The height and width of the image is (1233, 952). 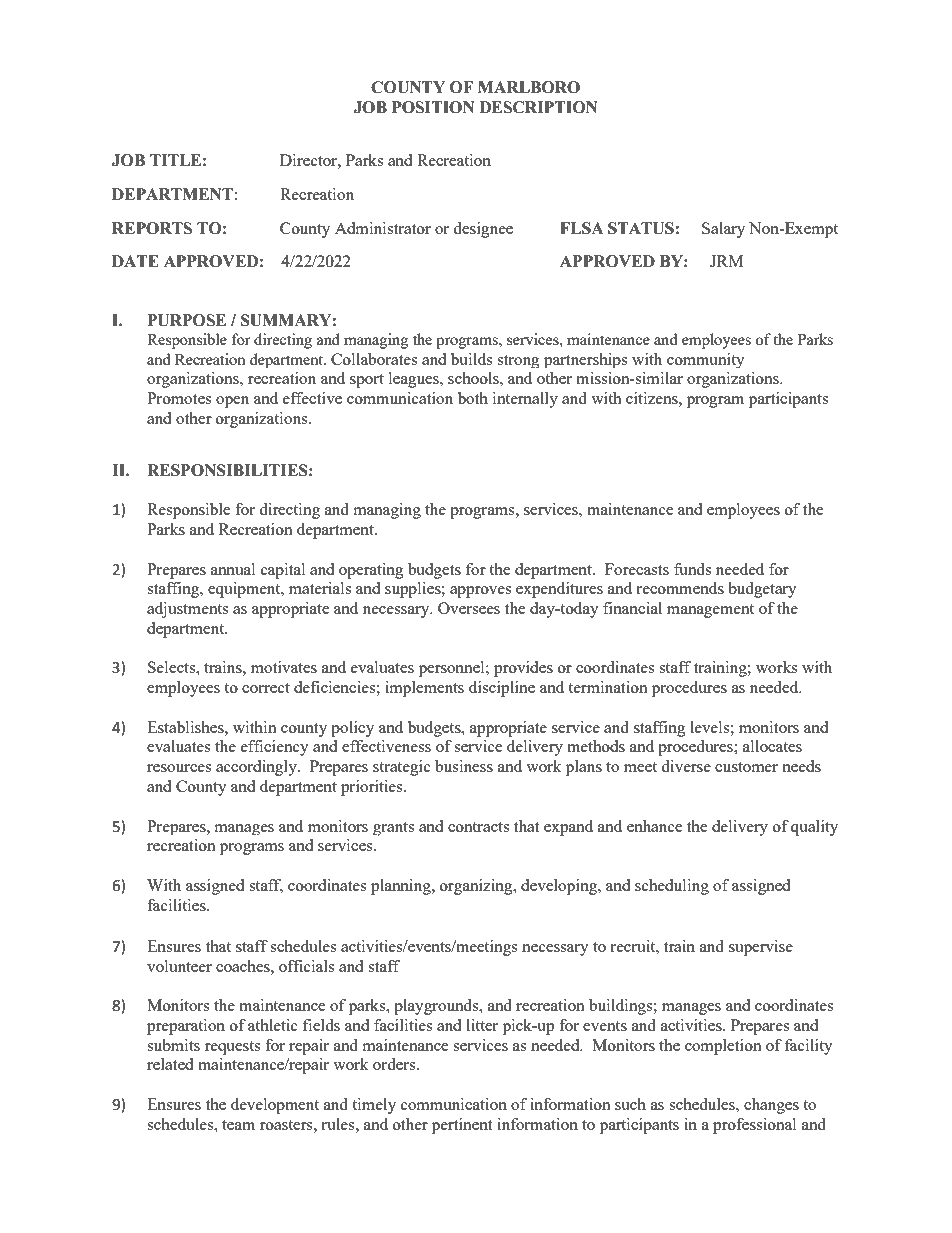 What do you see at coordinates (152, 228) in the image?
I see `REPORTS` at bounding box center [152, 228].
